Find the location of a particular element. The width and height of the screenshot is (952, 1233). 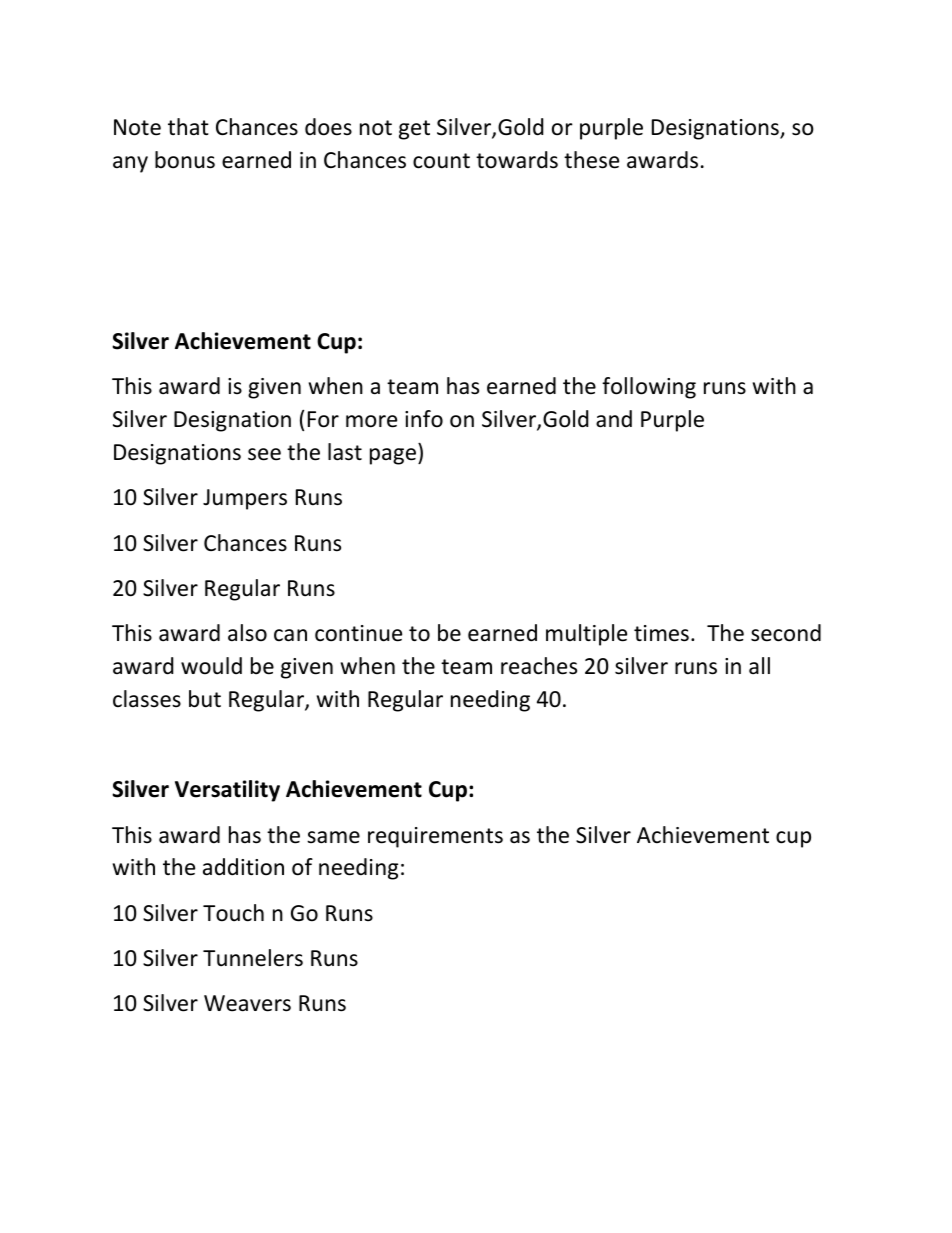

bonus is located at coordinates (185, 160).
